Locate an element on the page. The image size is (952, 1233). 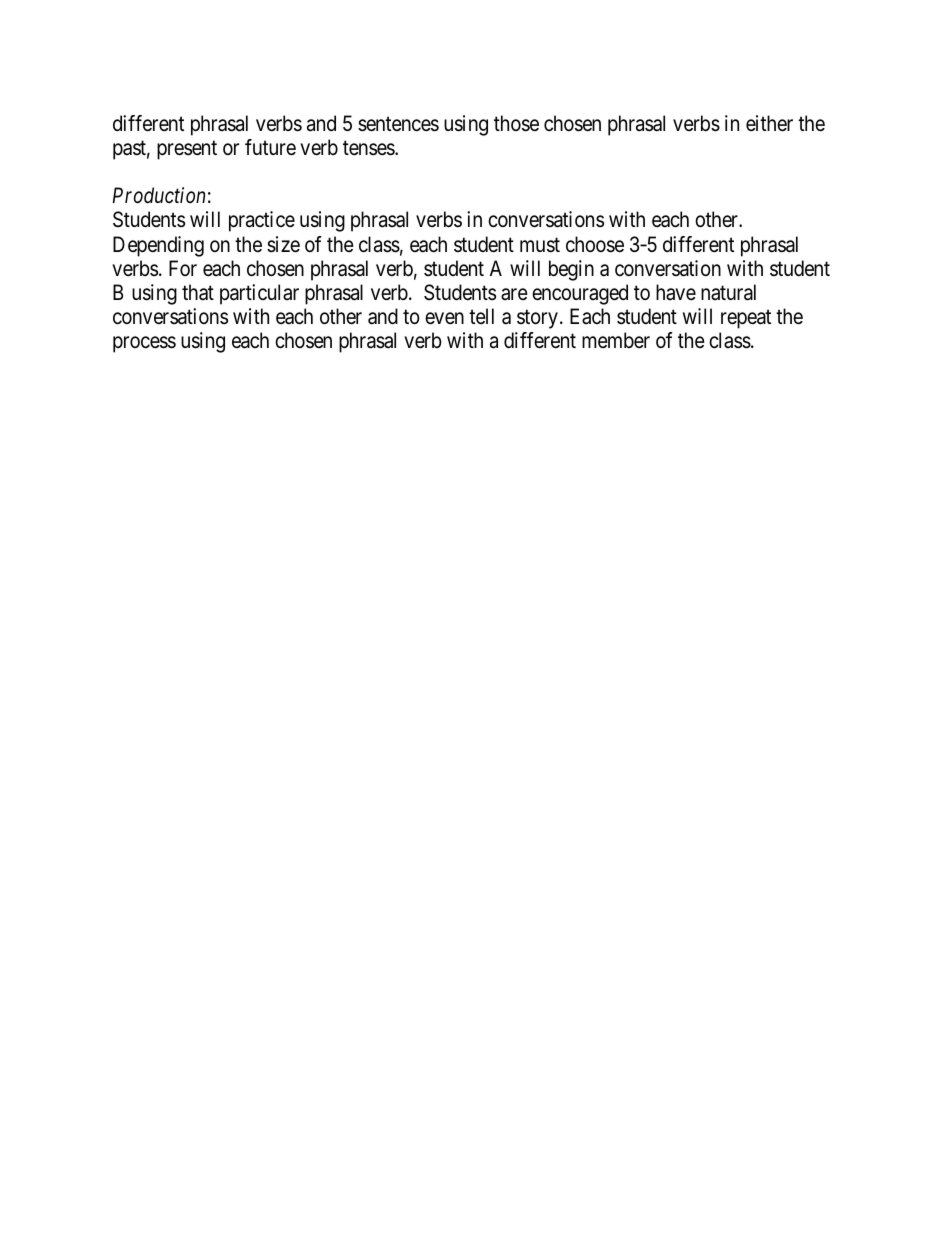
sentences is located at coordinates (398, 124).
